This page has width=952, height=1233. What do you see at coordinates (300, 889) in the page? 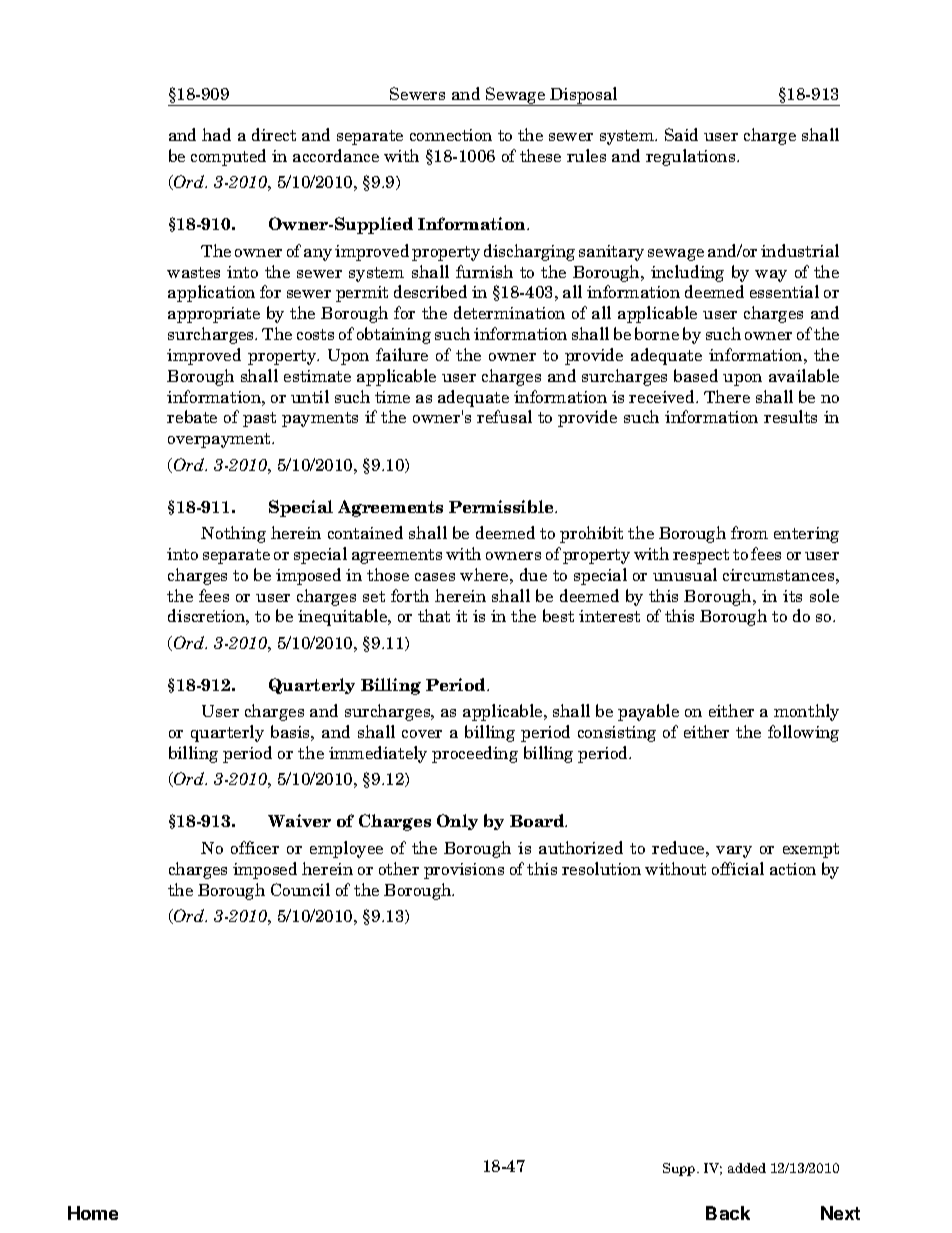
I see `Council` at bounding box center [300, 889].
